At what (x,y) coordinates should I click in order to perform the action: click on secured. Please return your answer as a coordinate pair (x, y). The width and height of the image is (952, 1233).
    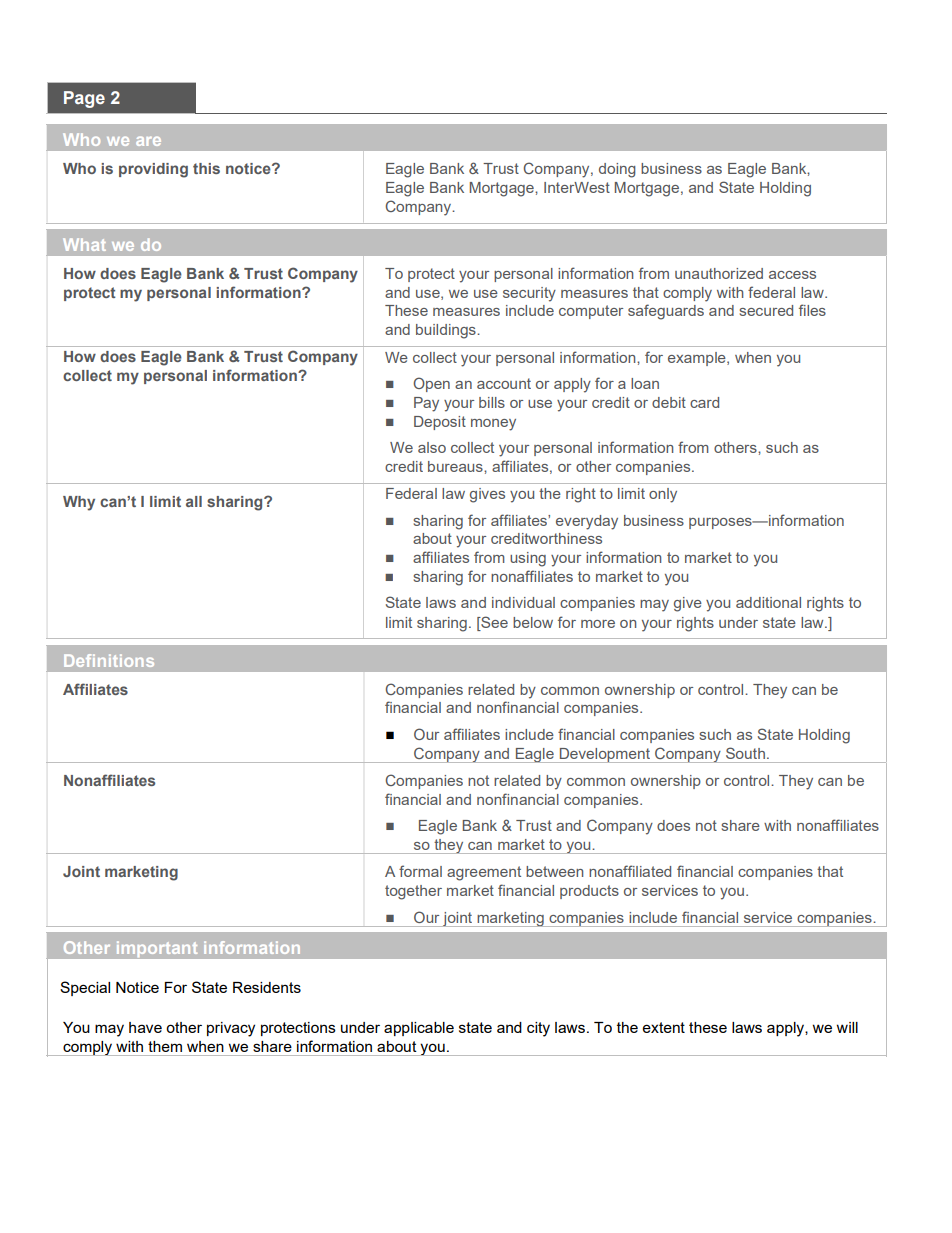
    Looking at the image, I should click on (766, 310).
